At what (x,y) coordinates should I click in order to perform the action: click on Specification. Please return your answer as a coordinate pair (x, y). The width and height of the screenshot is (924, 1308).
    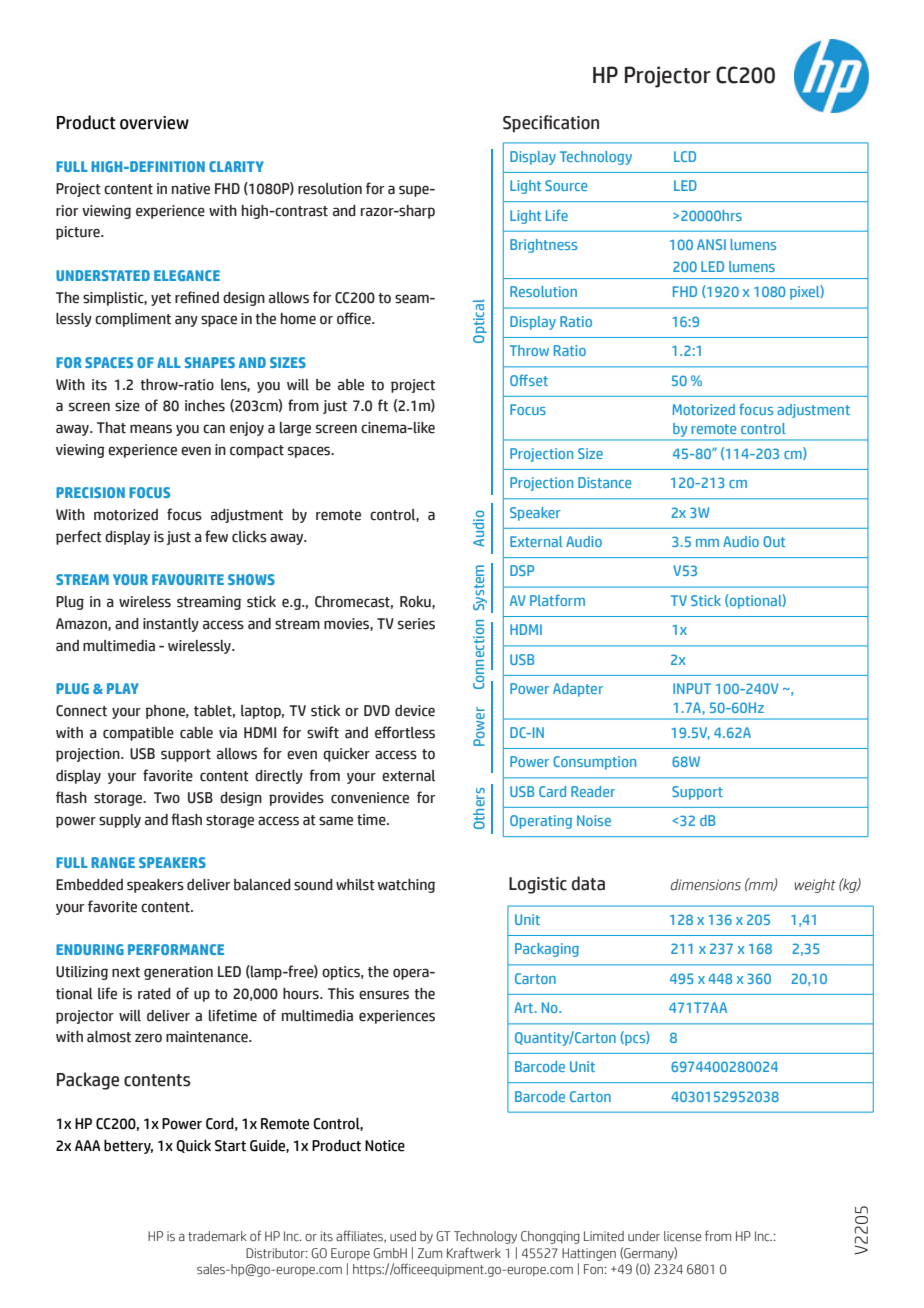
    Looking at the image, I should click on (551, 123).
